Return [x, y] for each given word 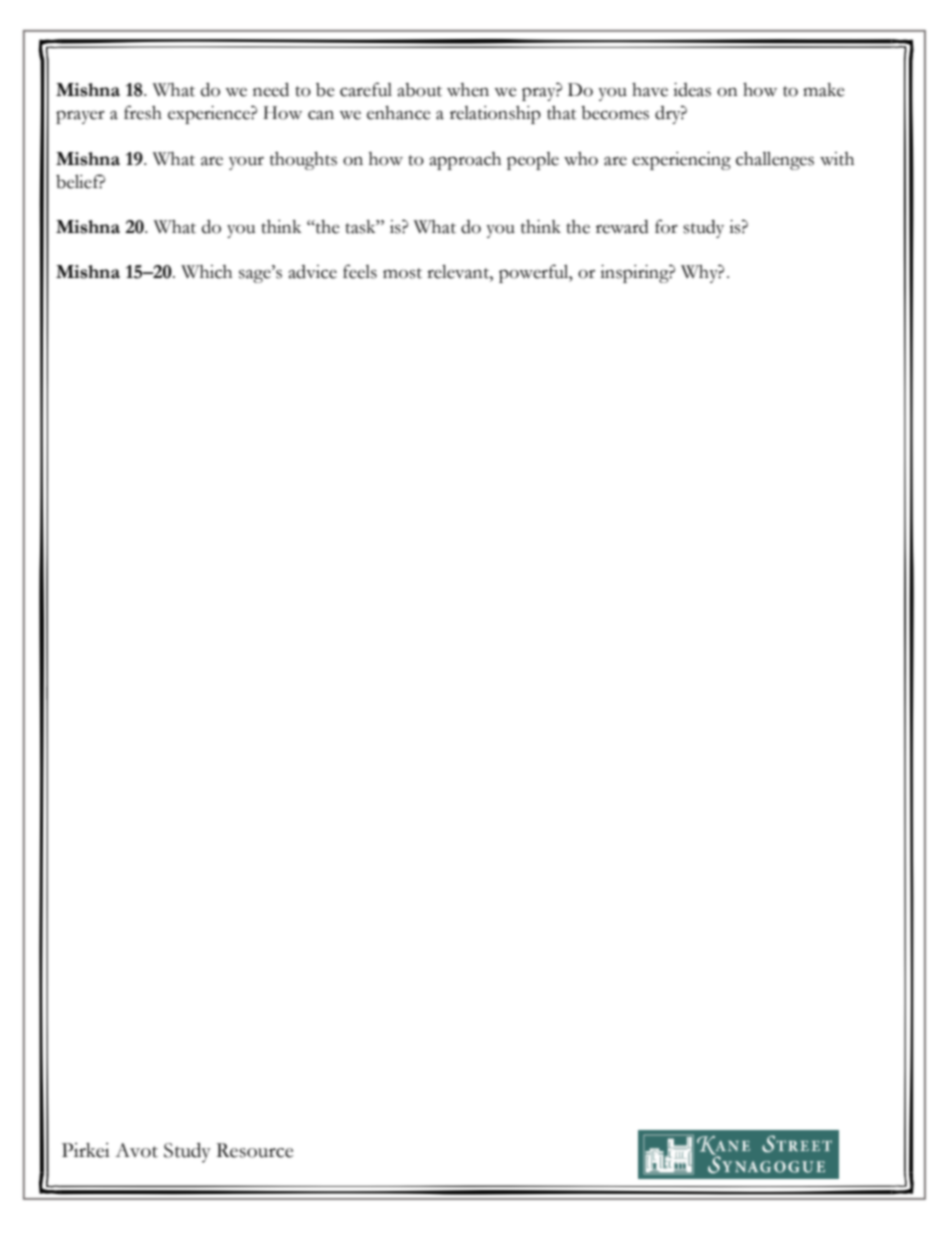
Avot [136, 1150]
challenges [775, 161]
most [402, 273]
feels [360, 271]
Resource [254, 1150]
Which [206, 272]
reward [622, 227]
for [666, 226]
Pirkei [86, 1150]
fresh [143, 112]
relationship [495, 115]
